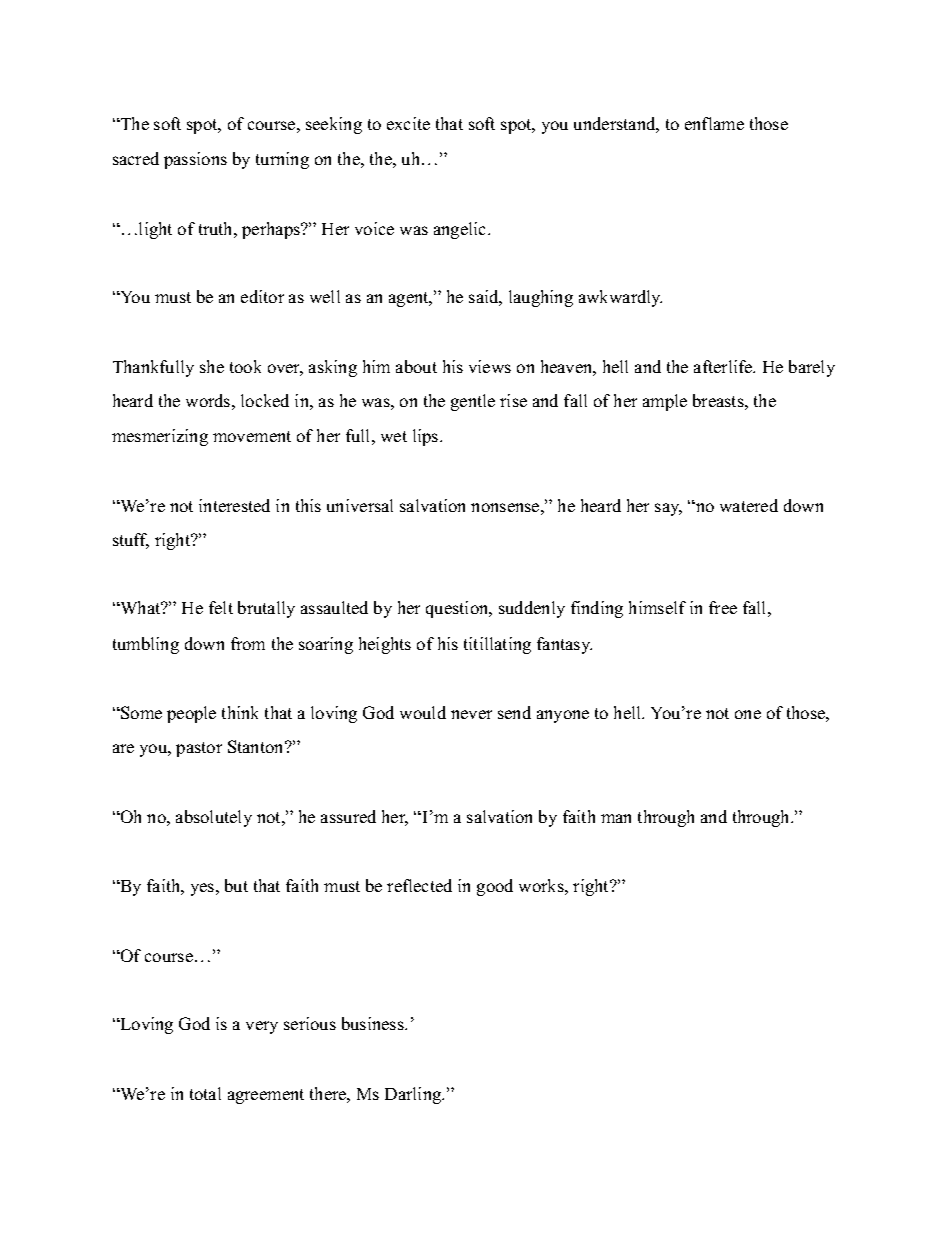 The image size is (952, 1233). What do you see at coordinates (408, 123) in the document?
I see `excite` at bounding box center [408, 123].
